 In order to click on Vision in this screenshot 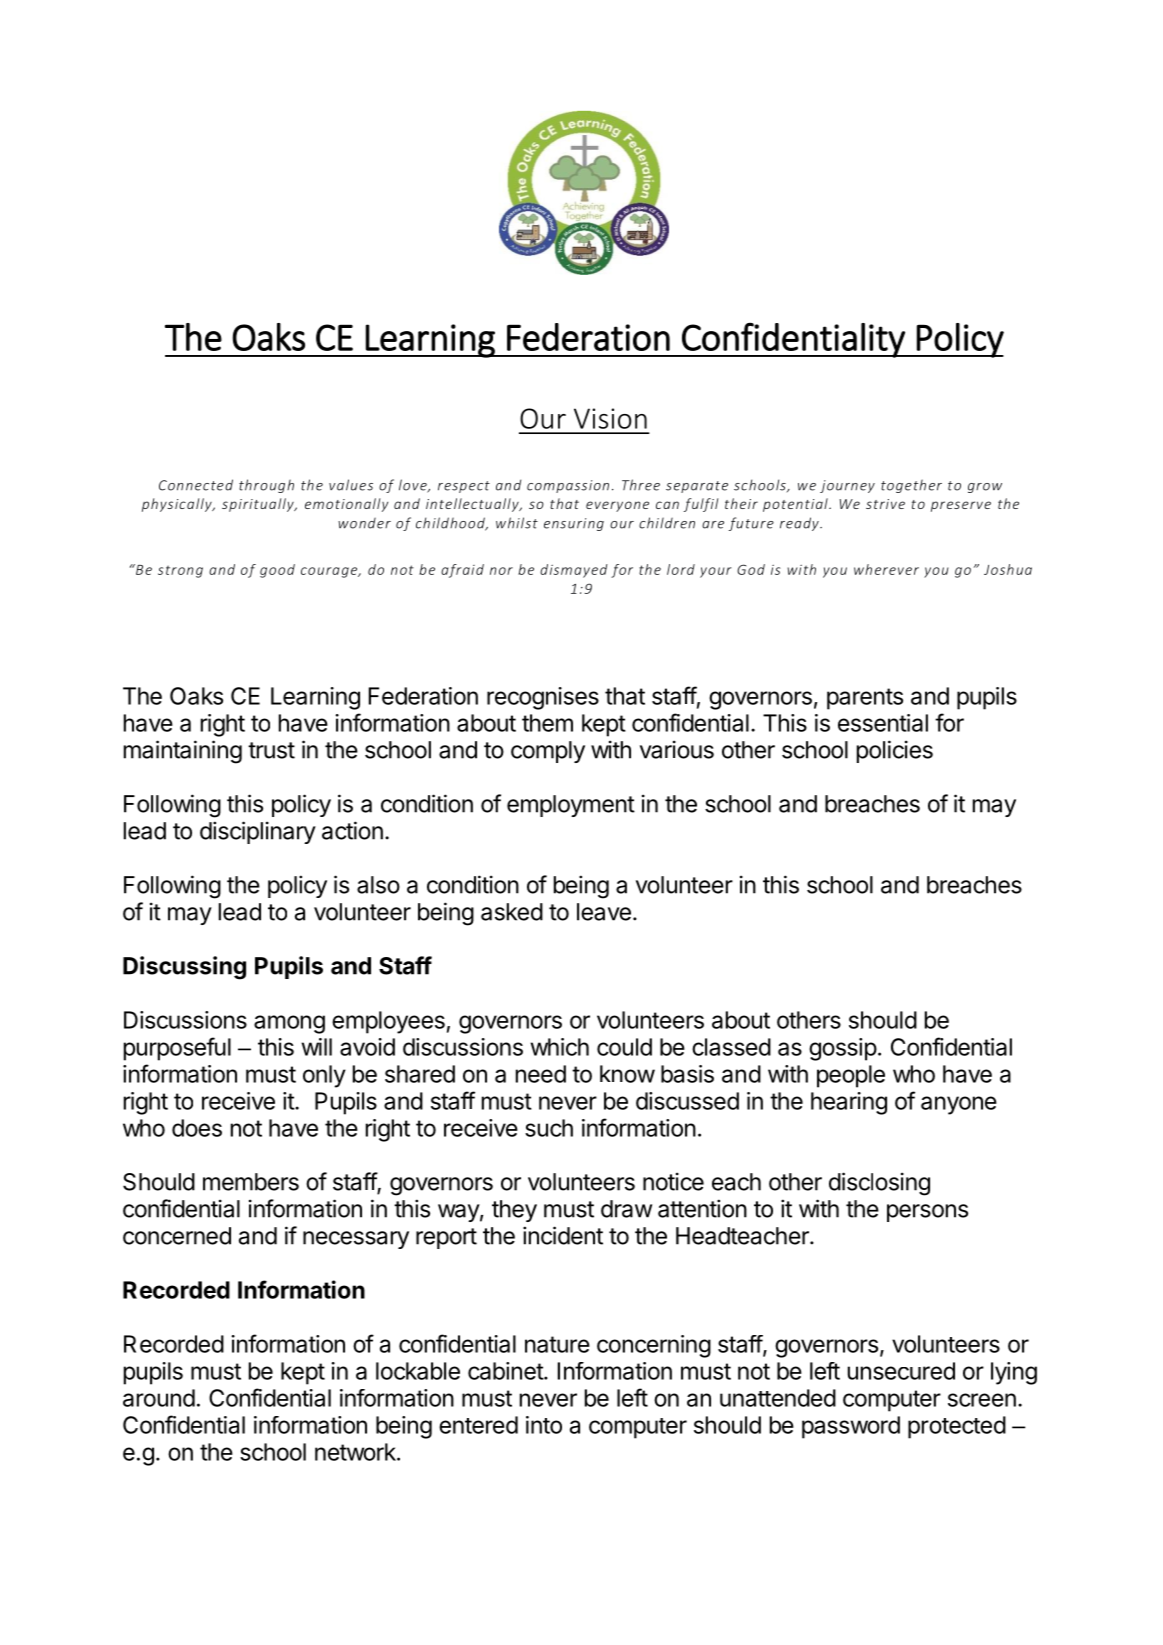, I will do `click(610, 418)`.
